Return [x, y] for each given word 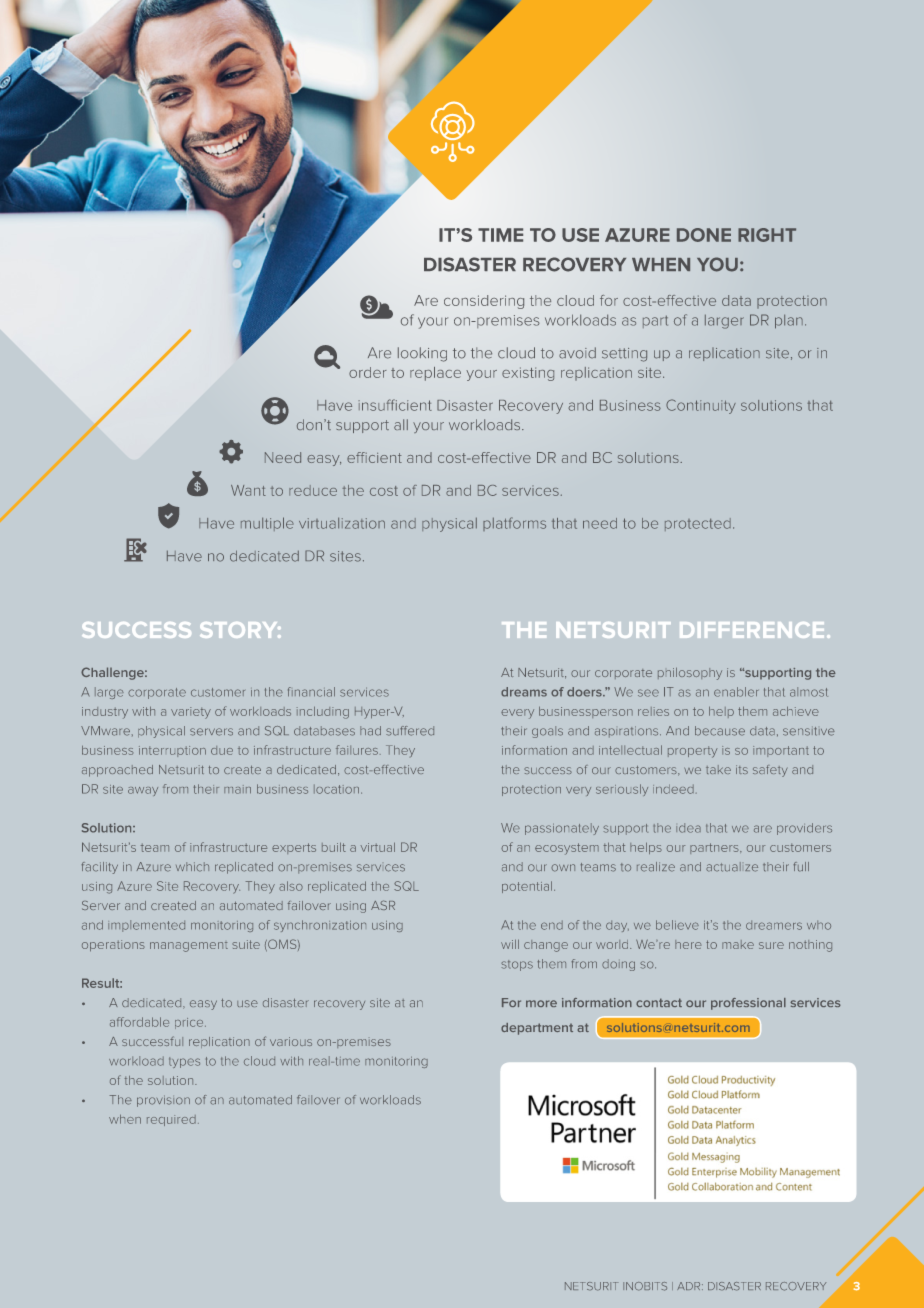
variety [191, 713]
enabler [736, 692]
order [368, 372]
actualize [732, 867]
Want [248, 490]
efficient [374, 457]
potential [528, 887]
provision [163, 1101]
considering [484, 302]
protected [698, 524]
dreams [524, 692]
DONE [704, 235]
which [192, 867]
